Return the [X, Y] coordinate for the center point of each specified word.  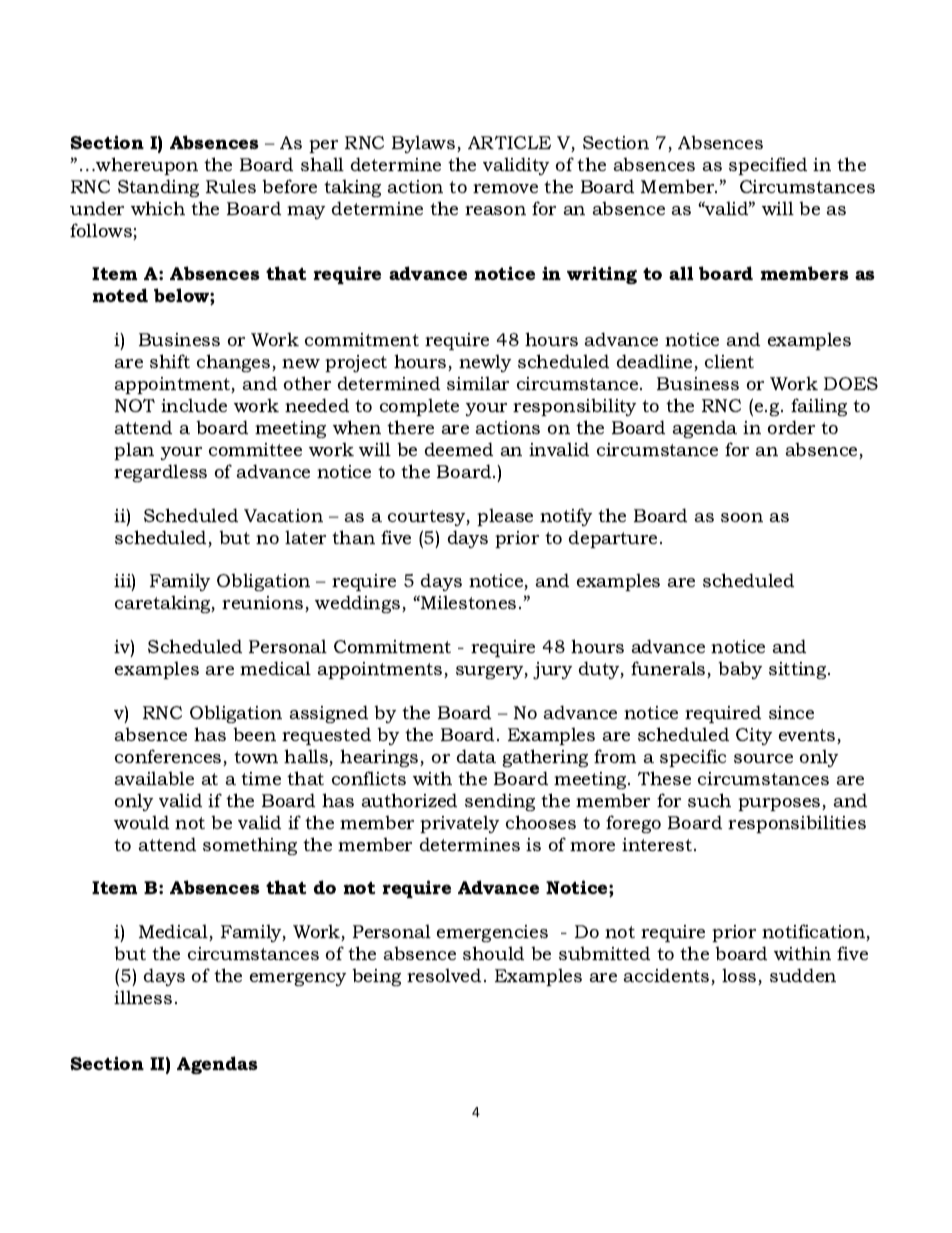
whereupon [146, 166]
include [194, 405]
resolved [444, 975]
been [254, 734]
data [476, 756]
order [791, 427]
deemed [459, 449]
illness [143, 997]
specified [768, 166]
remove [505, 188]
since [791, 712]
